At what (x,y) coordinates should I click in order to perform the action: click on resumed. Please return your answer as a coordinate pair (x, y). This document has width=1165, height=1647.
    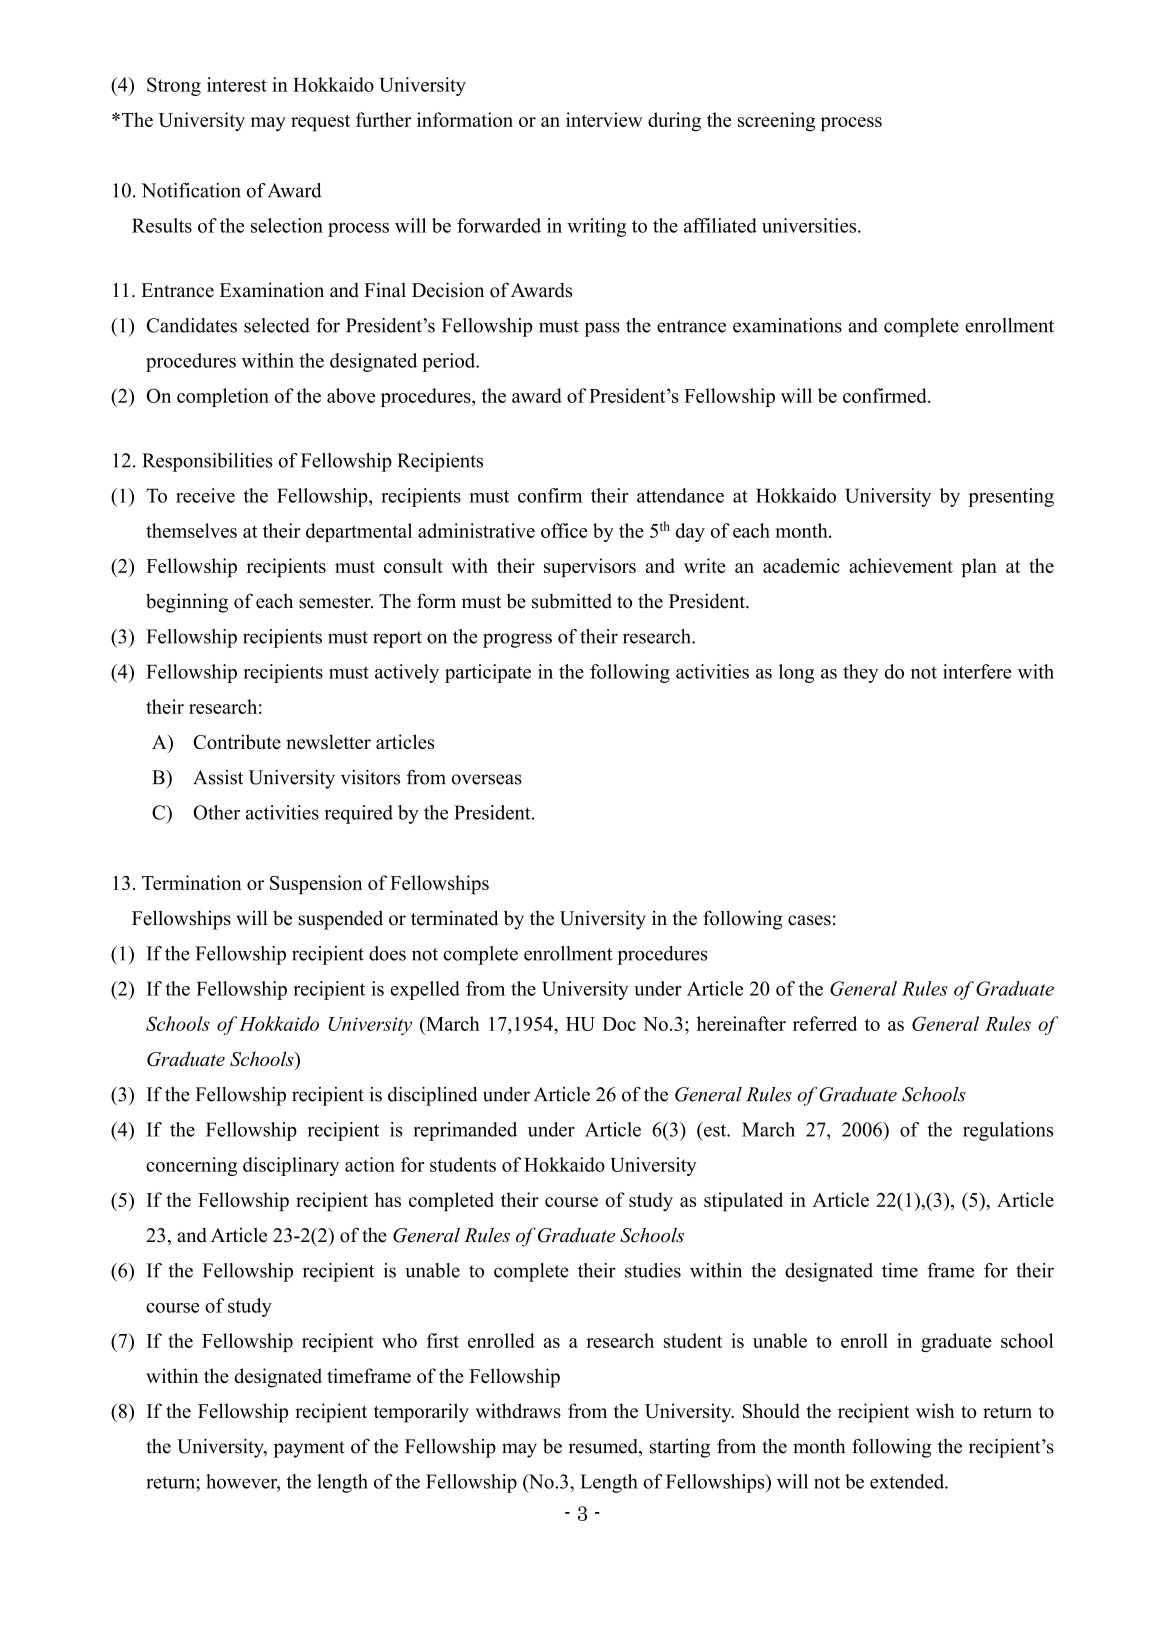
    Looking at the image, I should click on (604, 1446).
